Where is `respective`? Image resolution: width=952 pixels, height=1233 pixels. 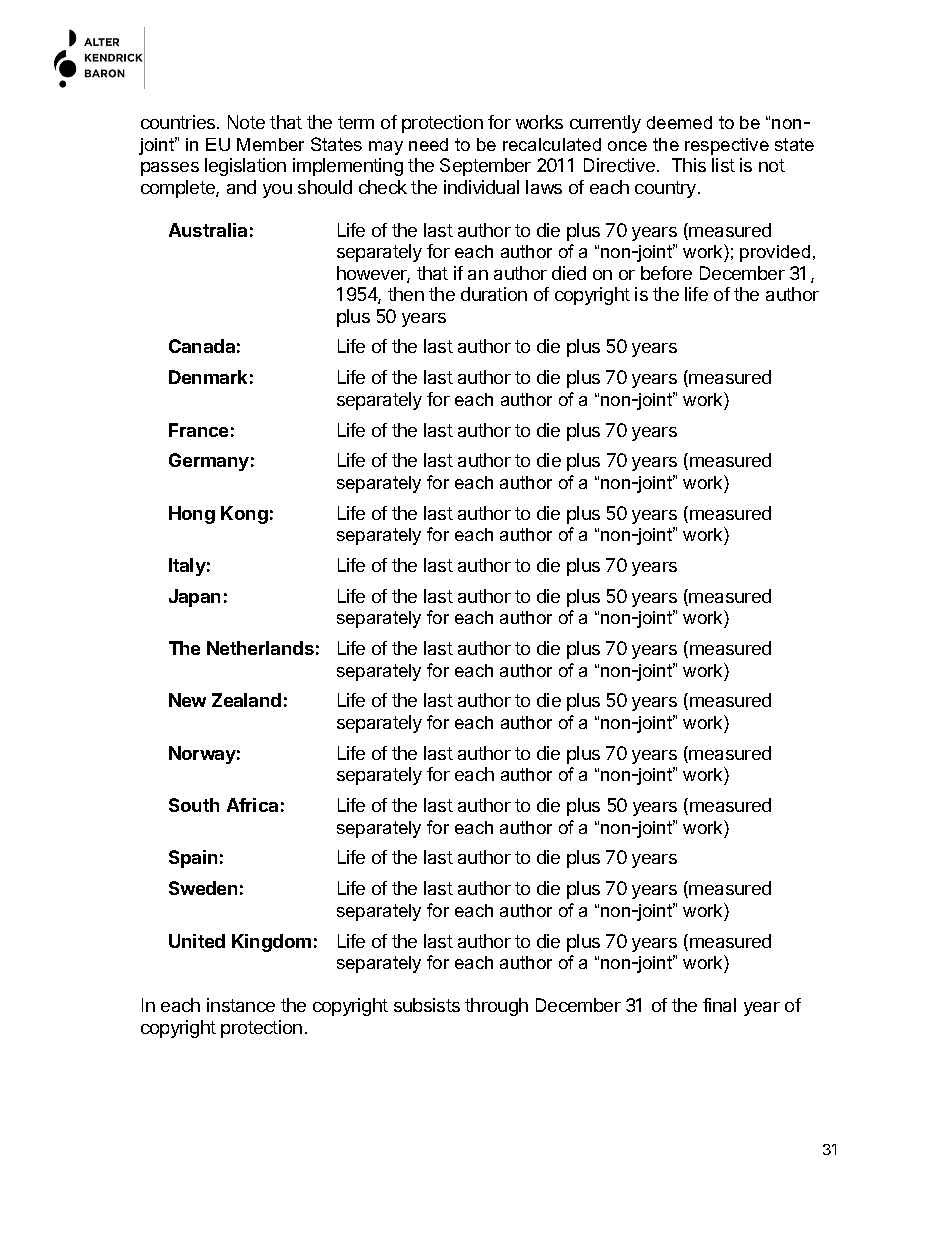
respective is located at coordinates (727, 146).
